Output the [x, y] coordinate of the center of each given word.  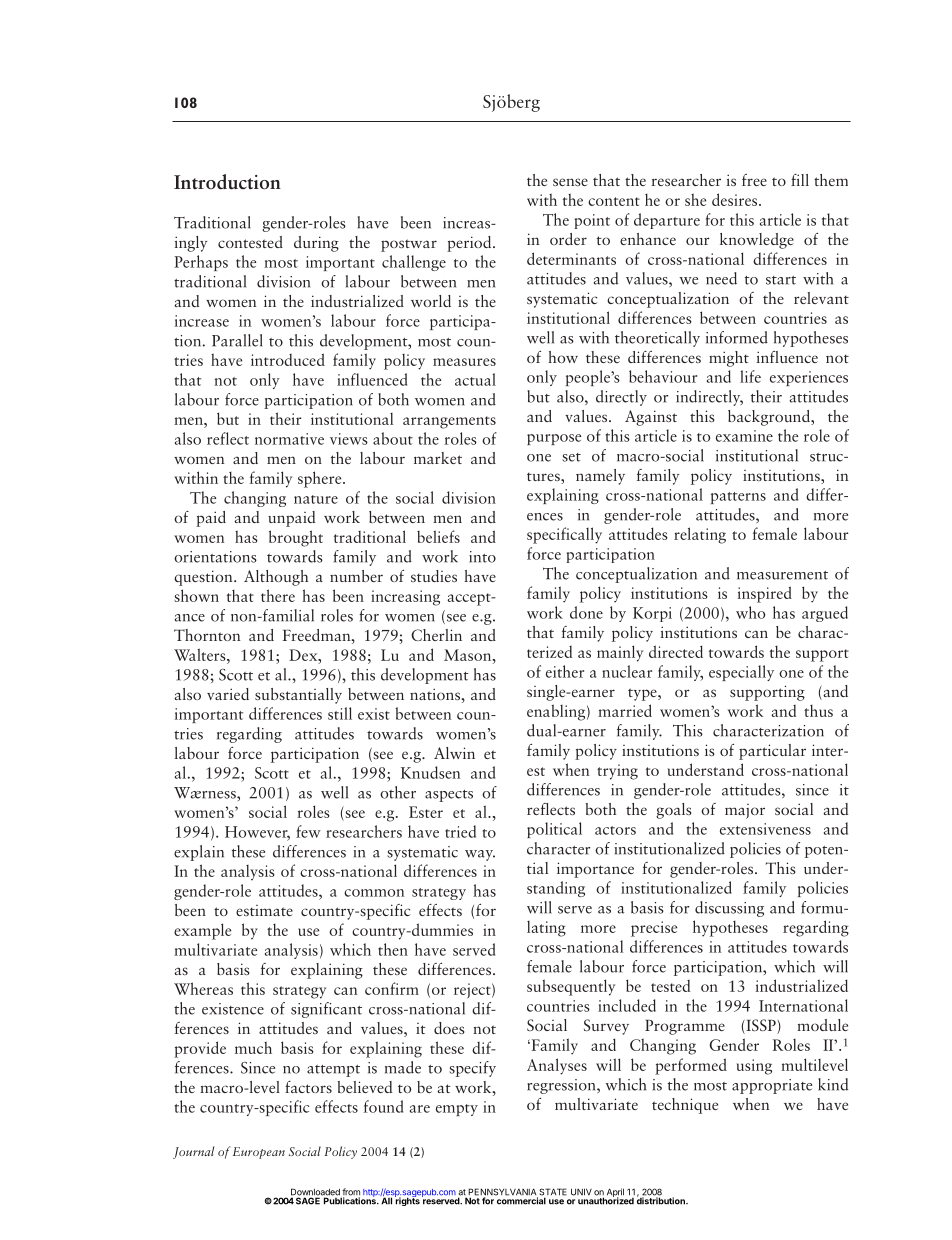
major [745, 811]
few [308, 831]
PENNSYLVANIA [503, 1193]
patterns [738, 498]
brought [296, 538]
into [482, 557]
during [316, 244]
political [554, 830]
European [259, 1153]
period [470, 244]
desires [736, 199]
